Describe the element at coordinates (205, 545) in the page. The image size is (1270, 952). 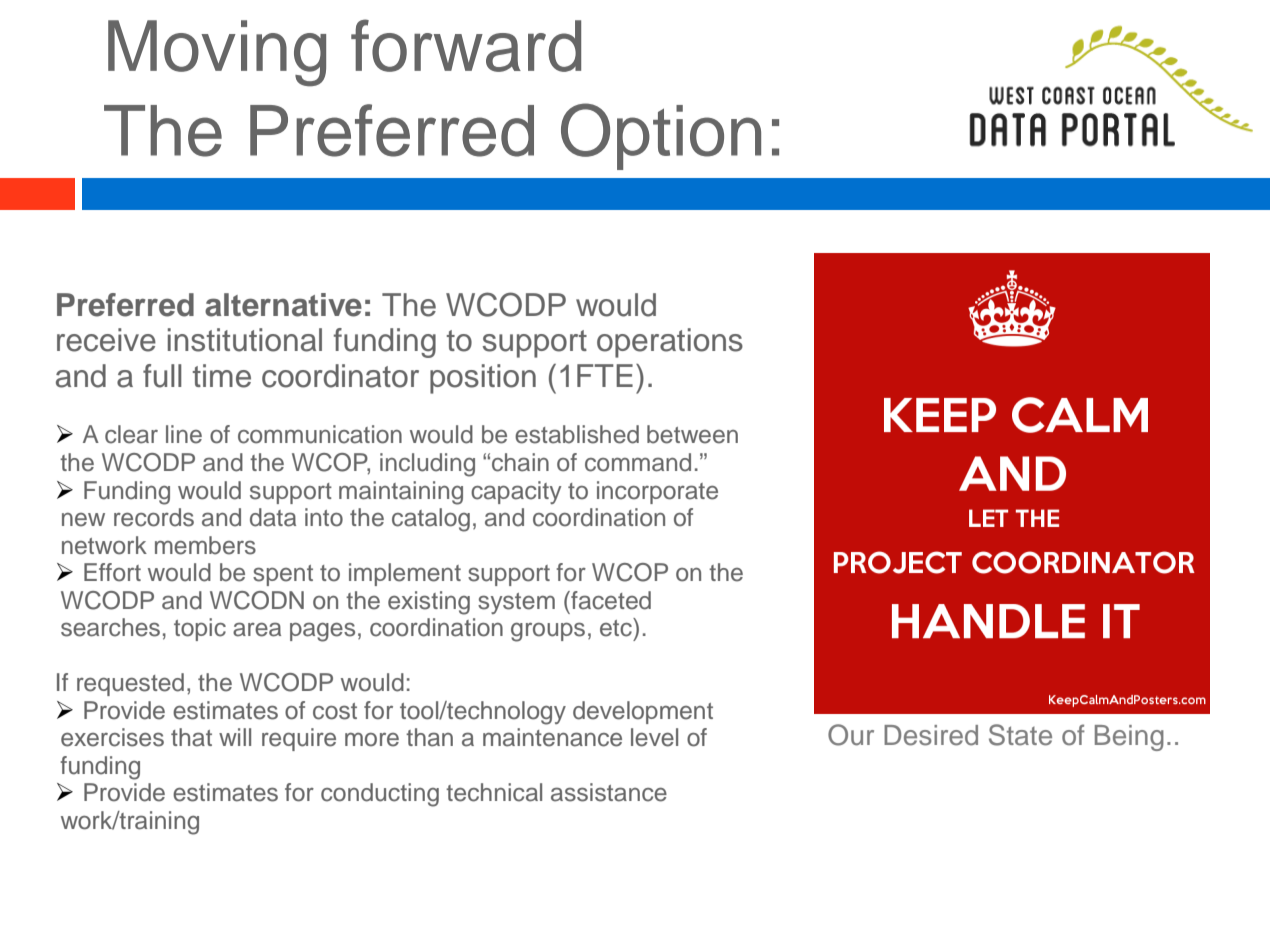
I see `members` at that location.
